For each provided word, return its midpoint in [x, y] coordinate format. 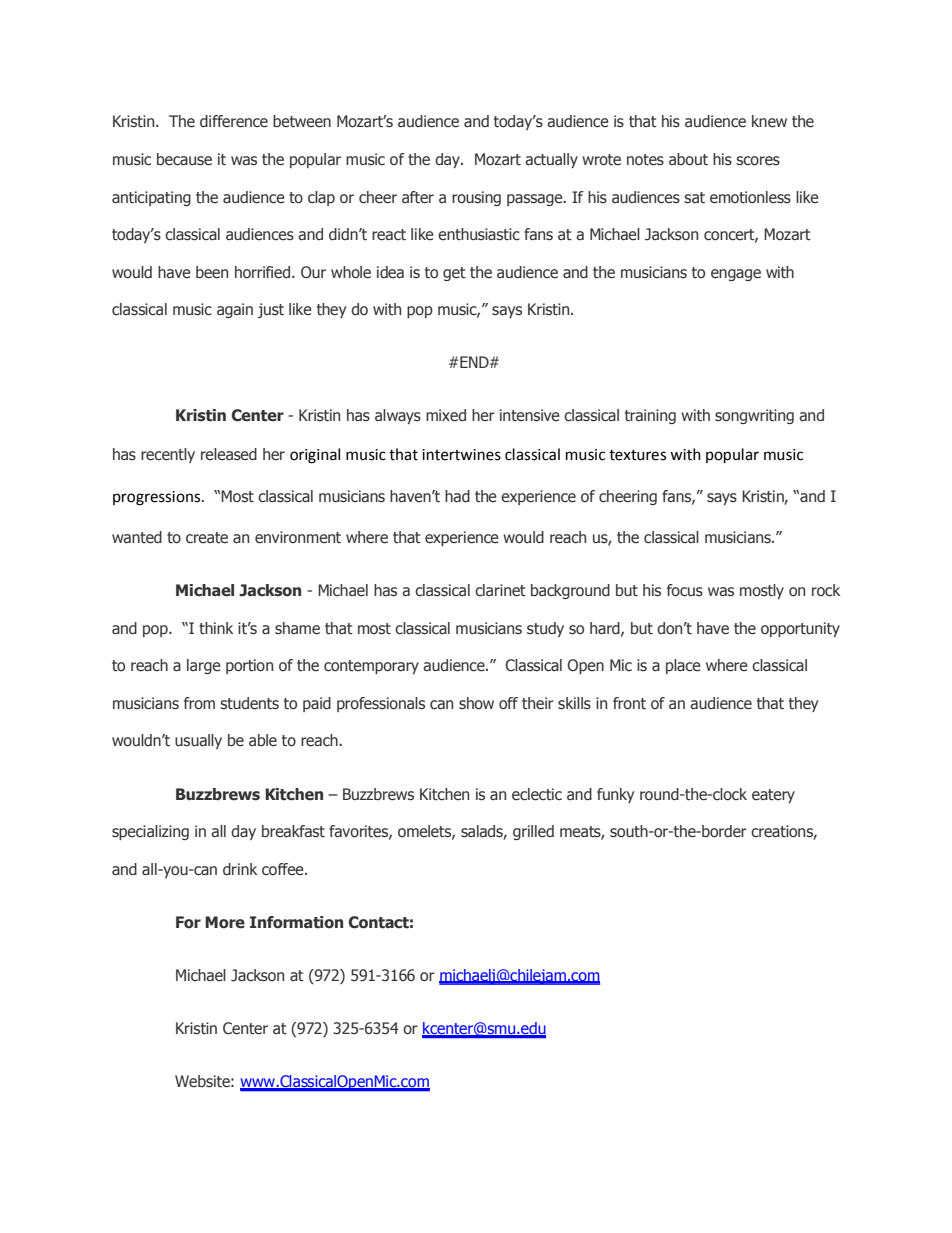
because [184, 159]
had [457, 496]
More [225, 922]
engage [736, 275]
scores [758, 161]
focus [685, 590]
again [235, 310]
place [683, 666]
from [199, 703]
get [454, 274]
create [207, 538]
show [476, 703]
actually [551, 160]
